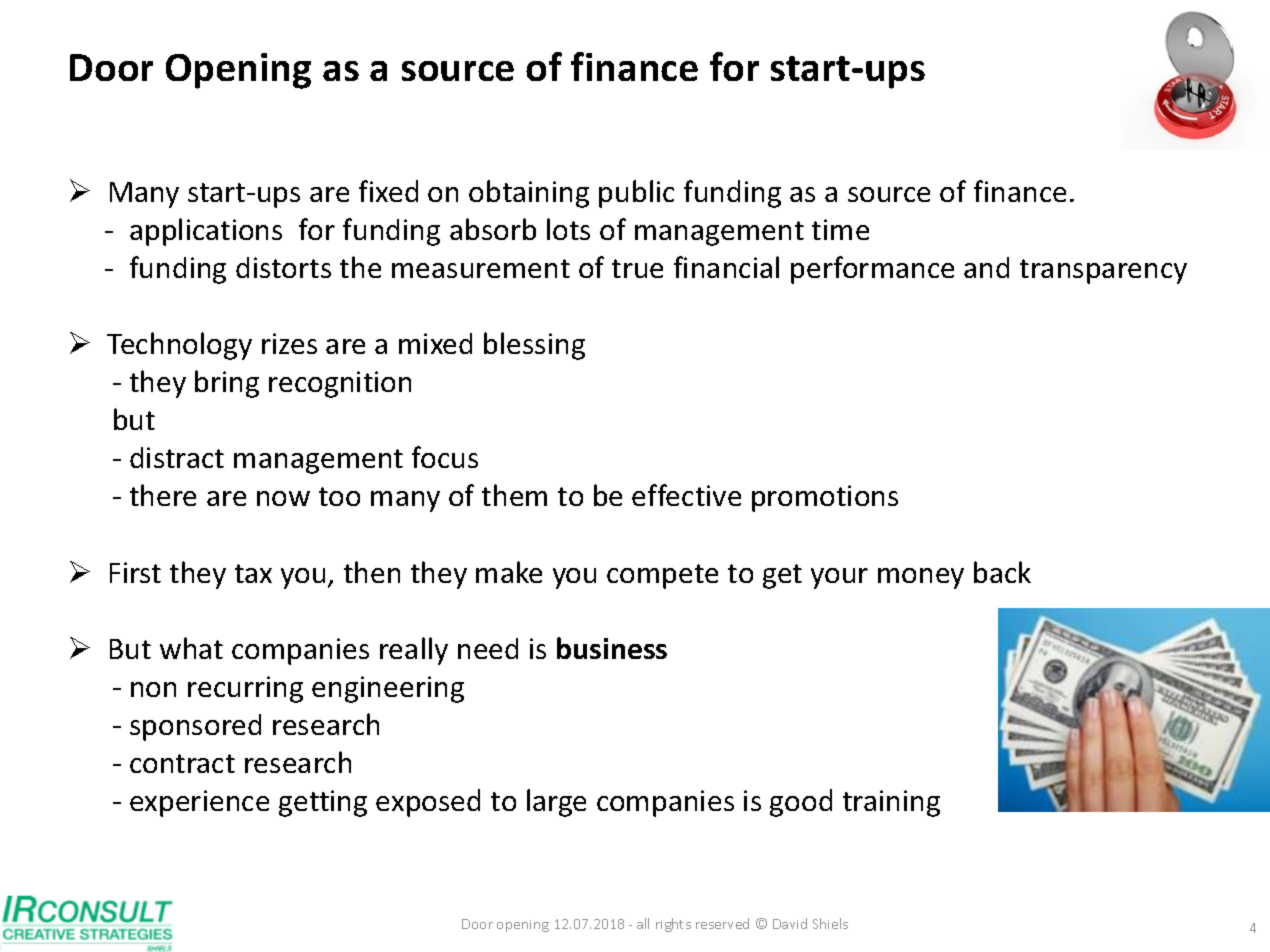 The width and height of the image is (1270, 952). What do you see at coordinates (790, 923) in the image?
I see `David` at bounding box center [790, 923].
